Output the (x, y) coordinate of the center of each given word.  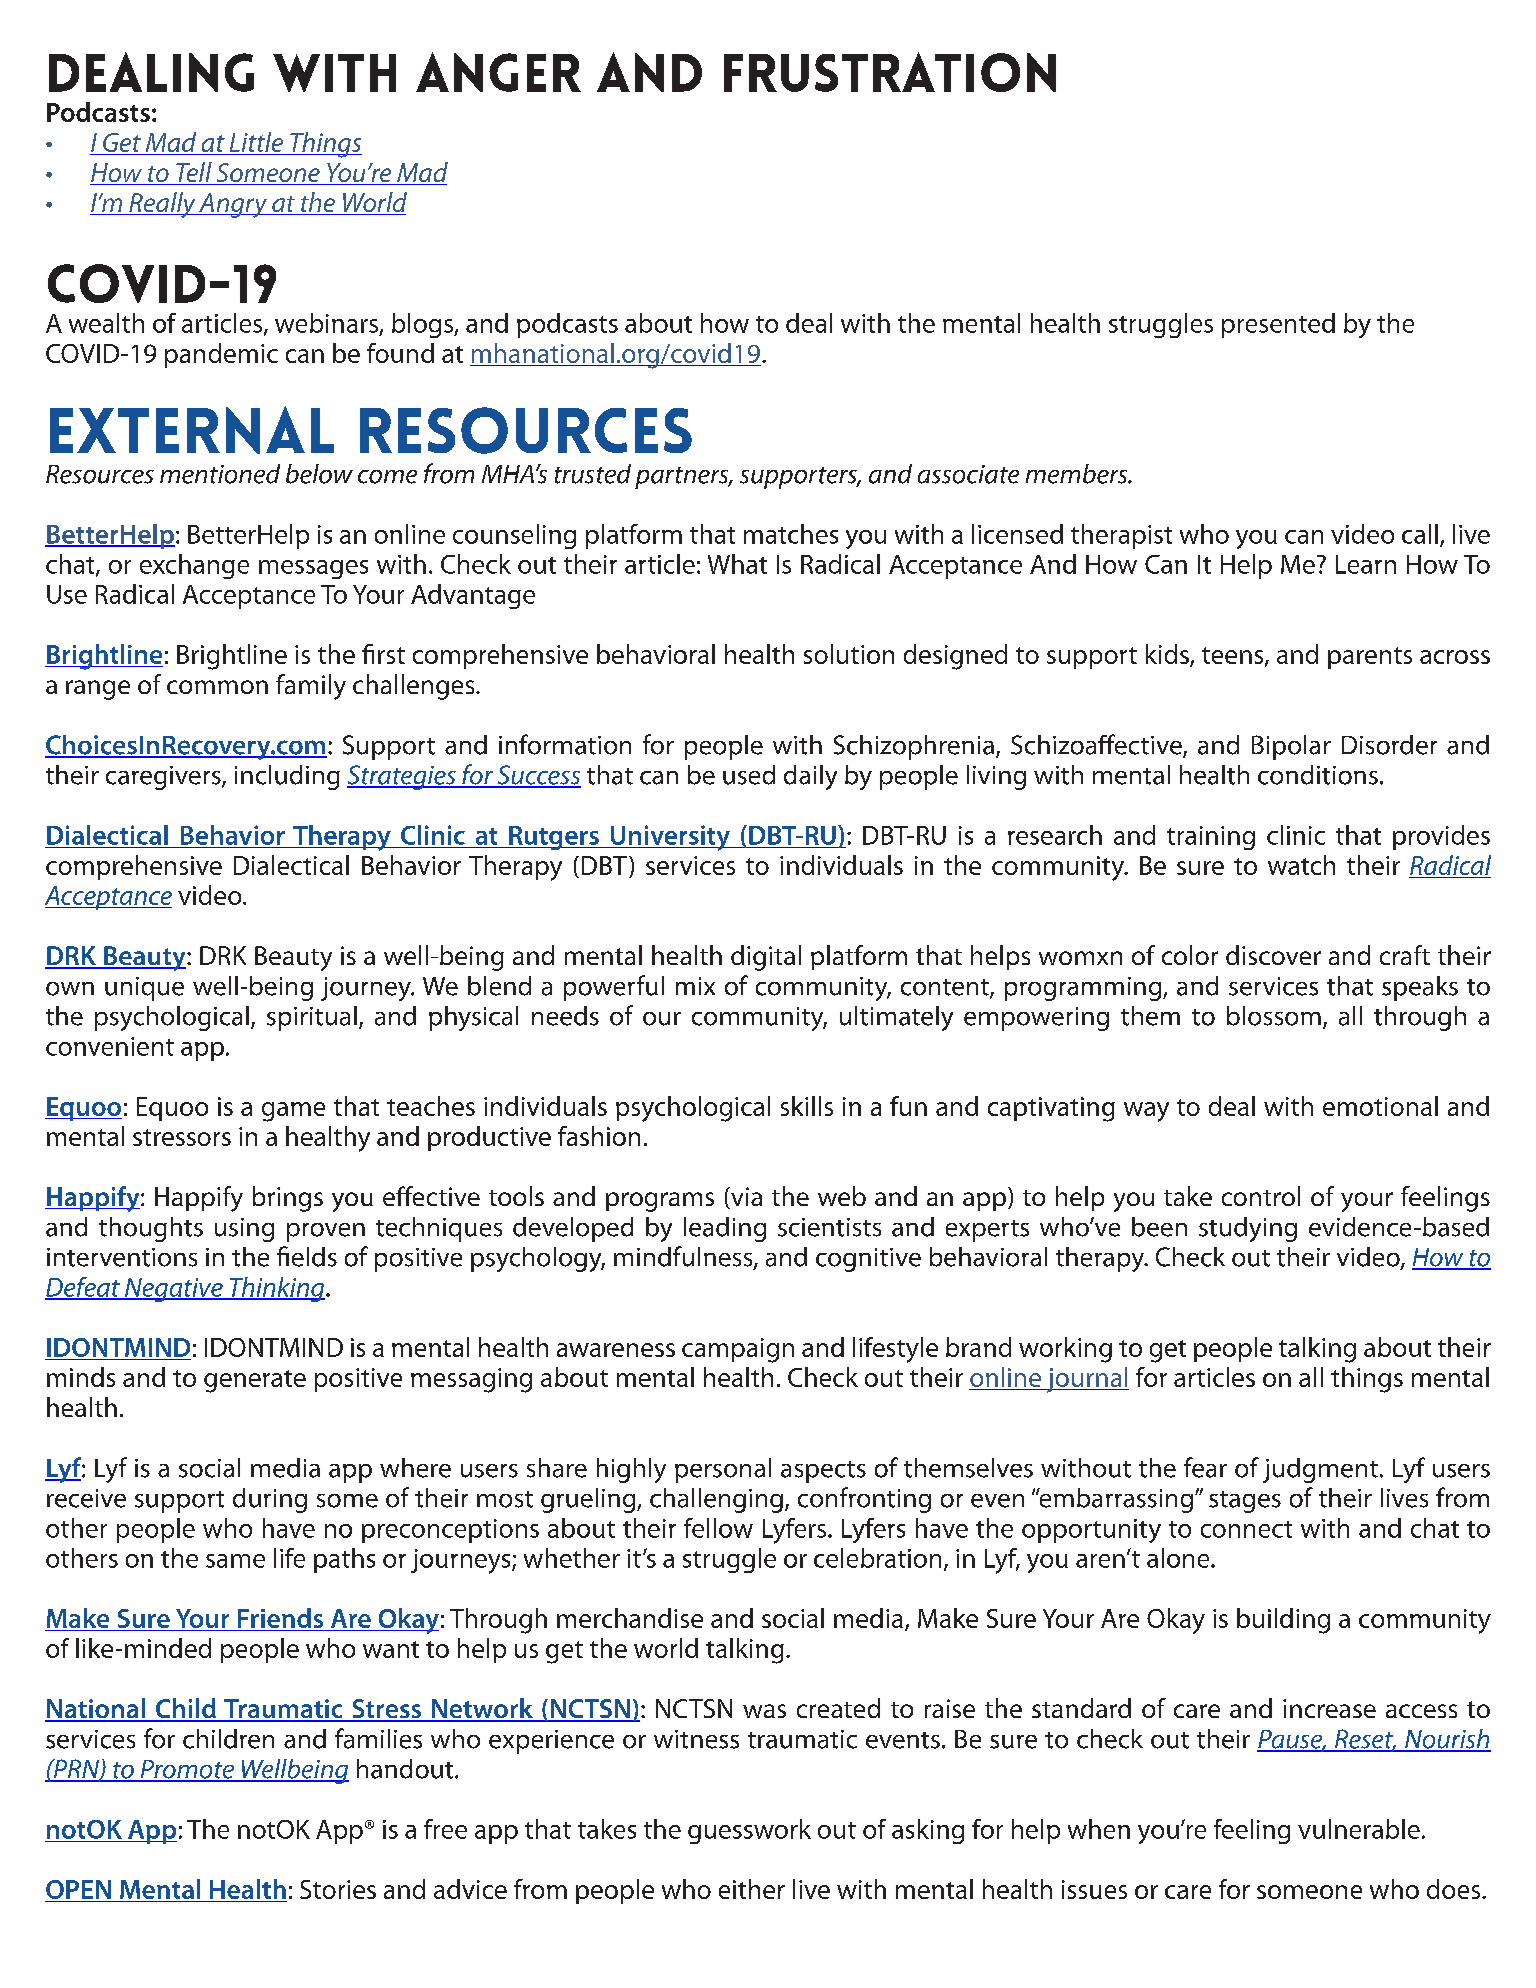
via (745, 1198)
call (1420, 534)
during (270, 1500)
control (1261, 1196)
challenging (716, 1500)
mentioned (220, 474)
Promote (187, 1770)
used (749, 775)
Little (256, 143)
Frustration (890, 72)
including (287, 777)
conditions (1318, 775)
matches (791, 534)
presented (1278, 325)
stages (1245, 1502)
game (293, 1112)
